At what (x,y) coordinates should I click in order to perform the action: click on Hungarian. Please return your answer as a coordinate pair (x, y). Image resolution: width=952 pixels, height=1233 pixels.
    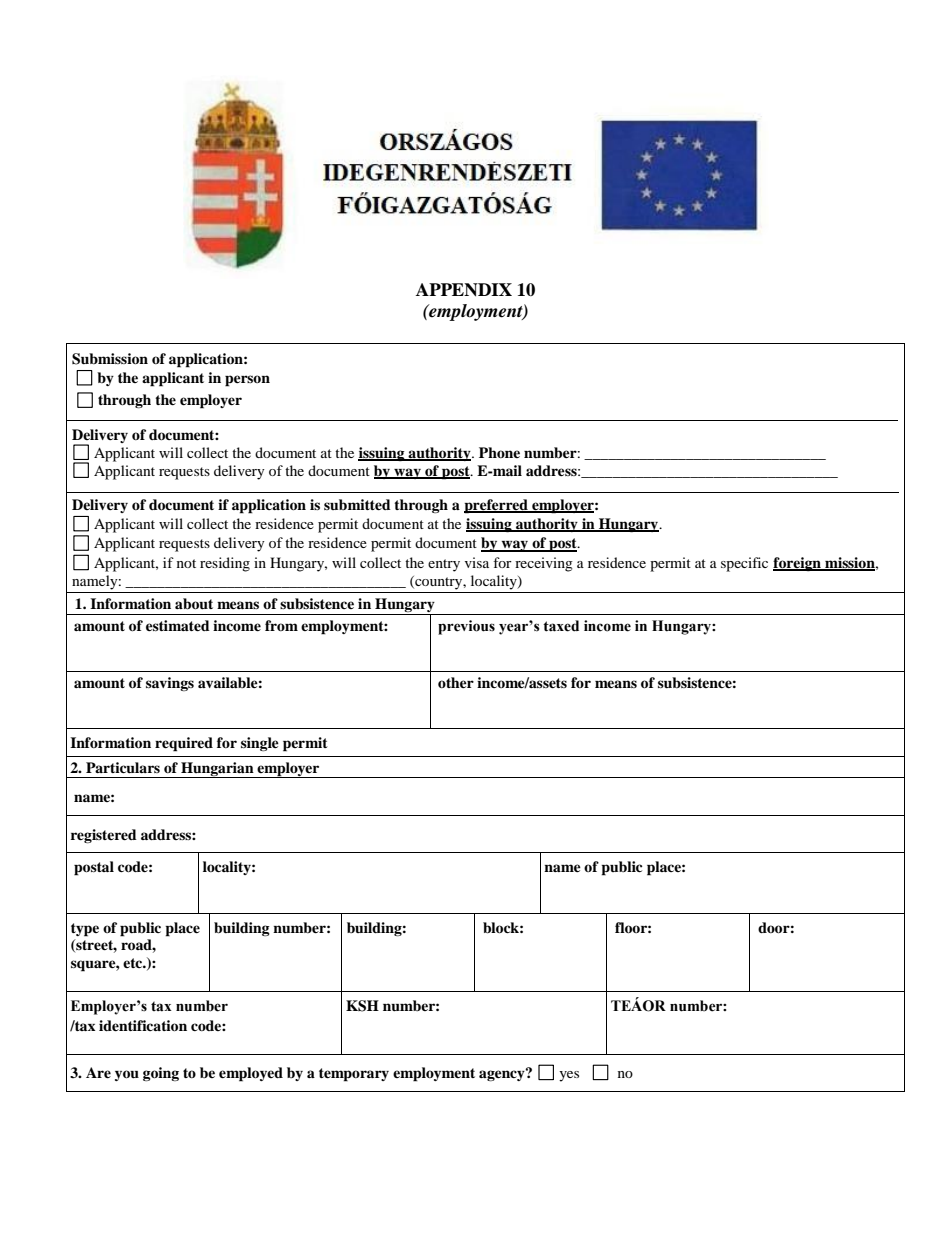
    Looking at the image, I should click on (217, 770).
